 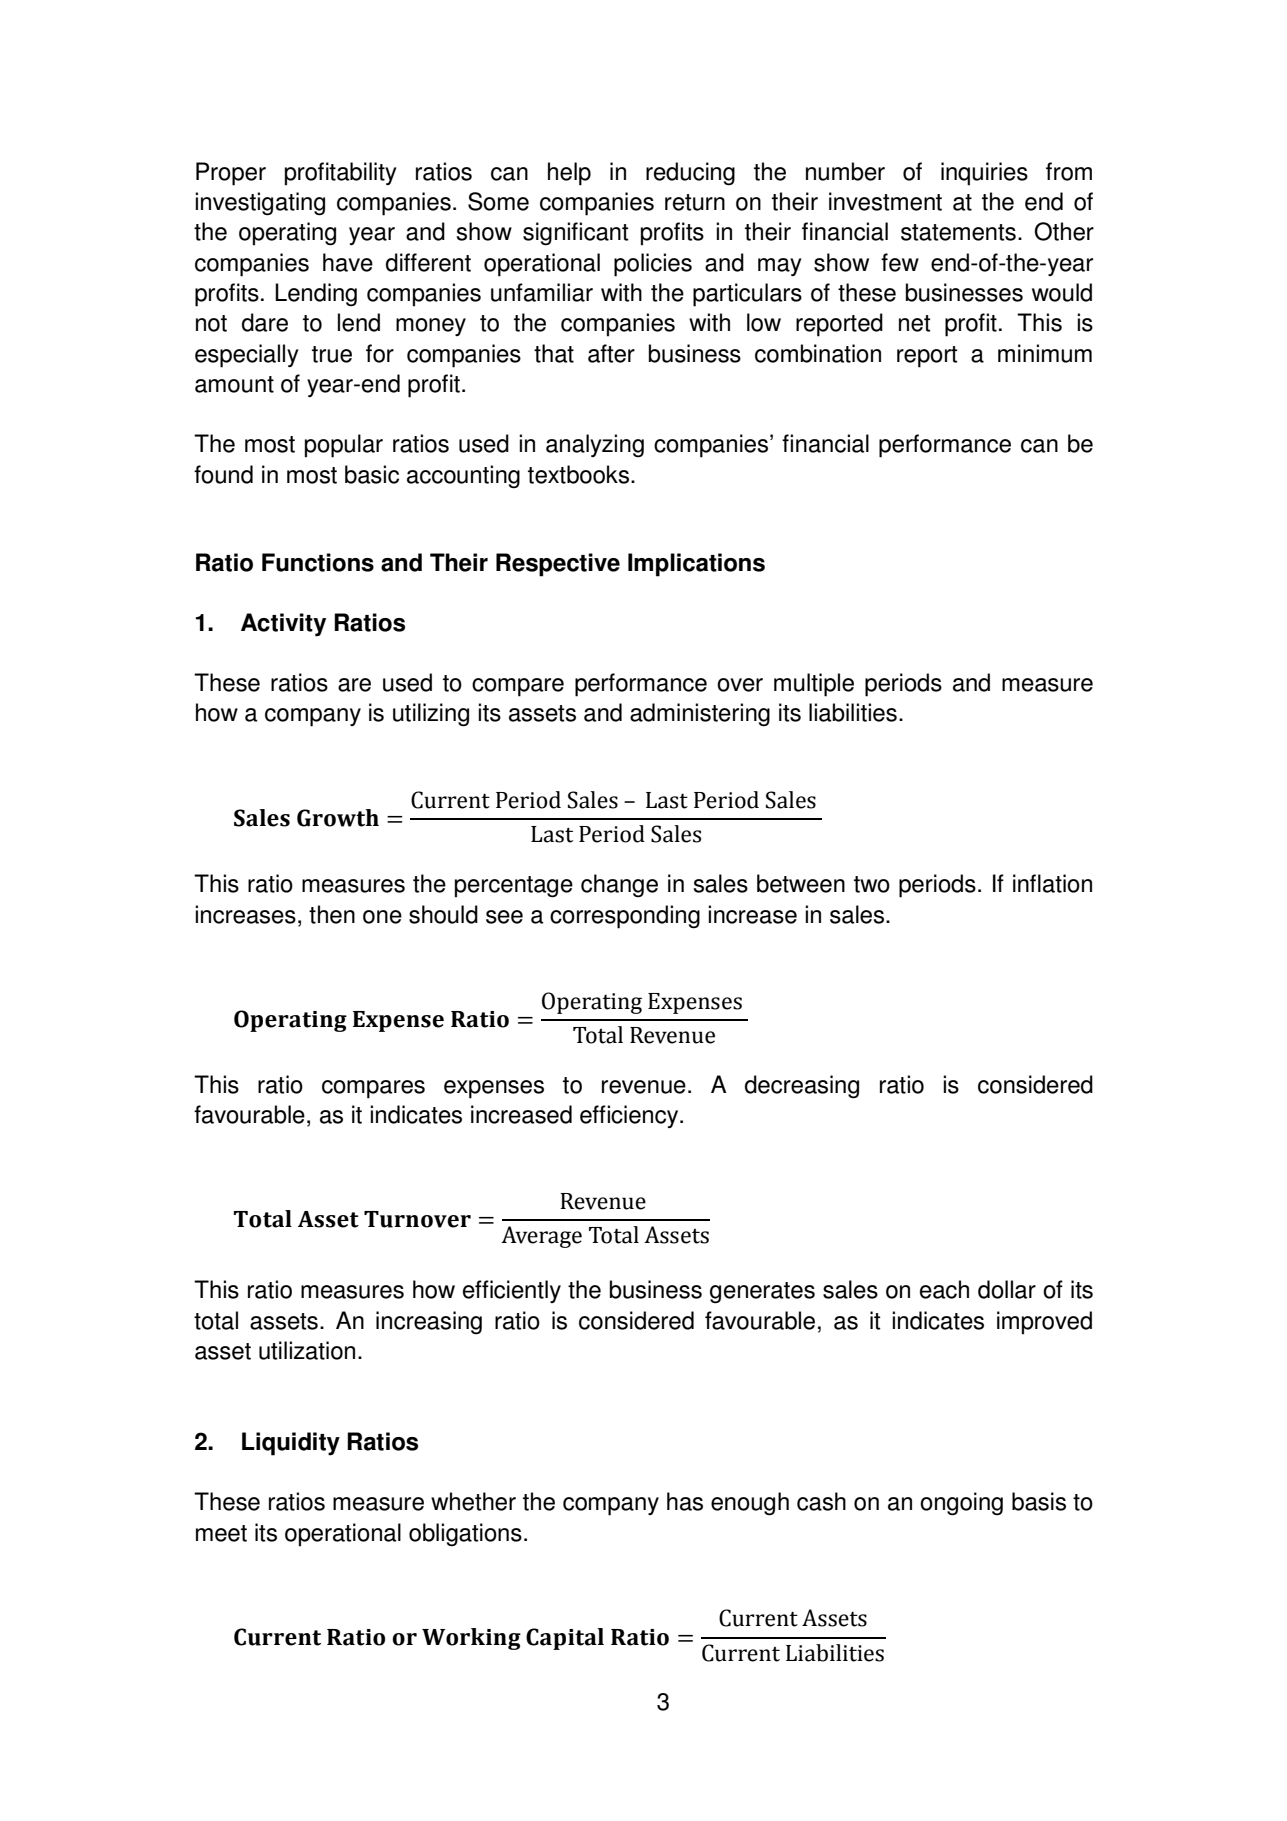 I want to click on investigating, so click(x=260, y=204).
